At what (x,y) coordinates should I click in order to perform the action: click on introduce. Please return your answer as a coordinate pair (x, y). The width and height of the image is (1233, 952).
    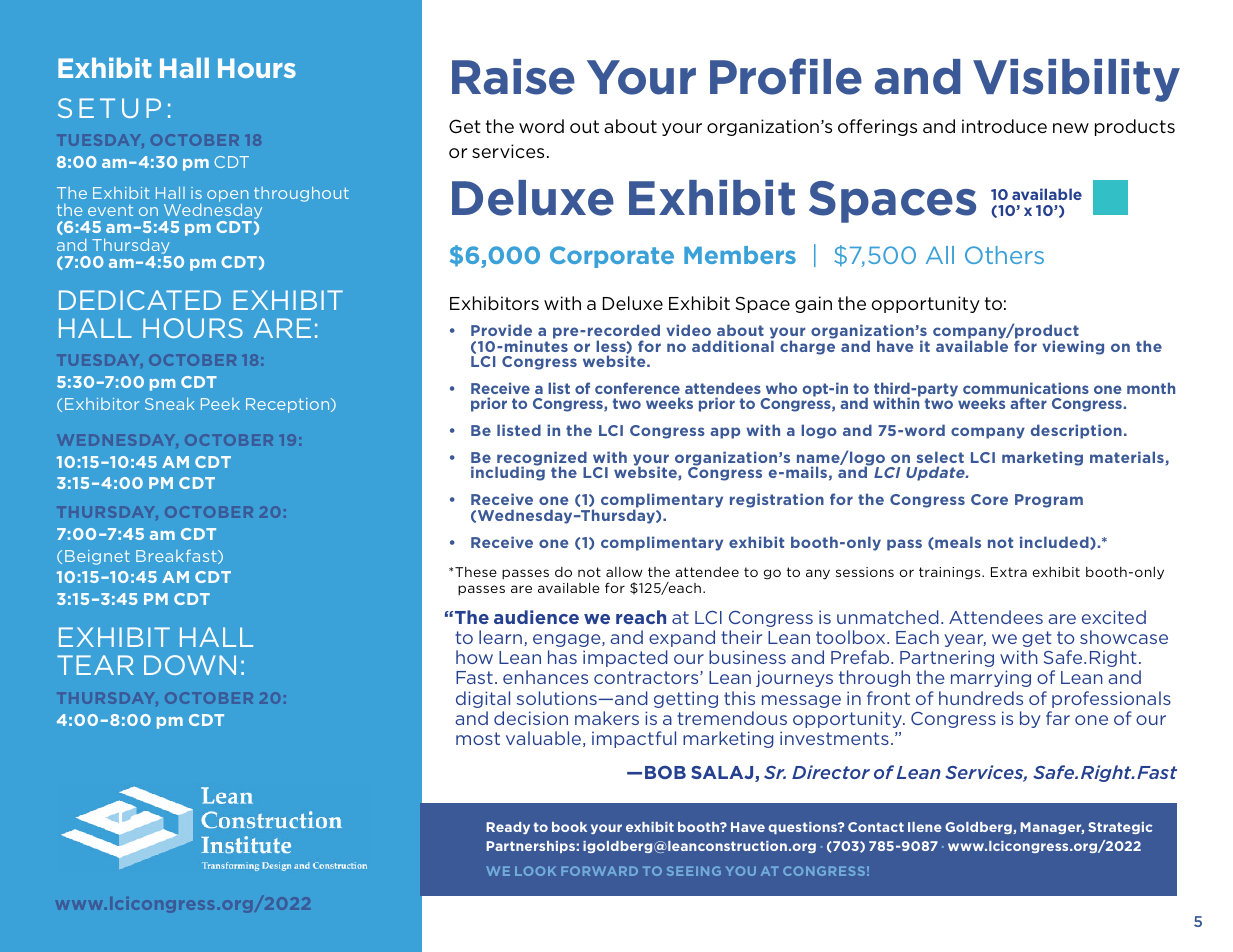
    Looking at the image, I should click on (1004, 126).
